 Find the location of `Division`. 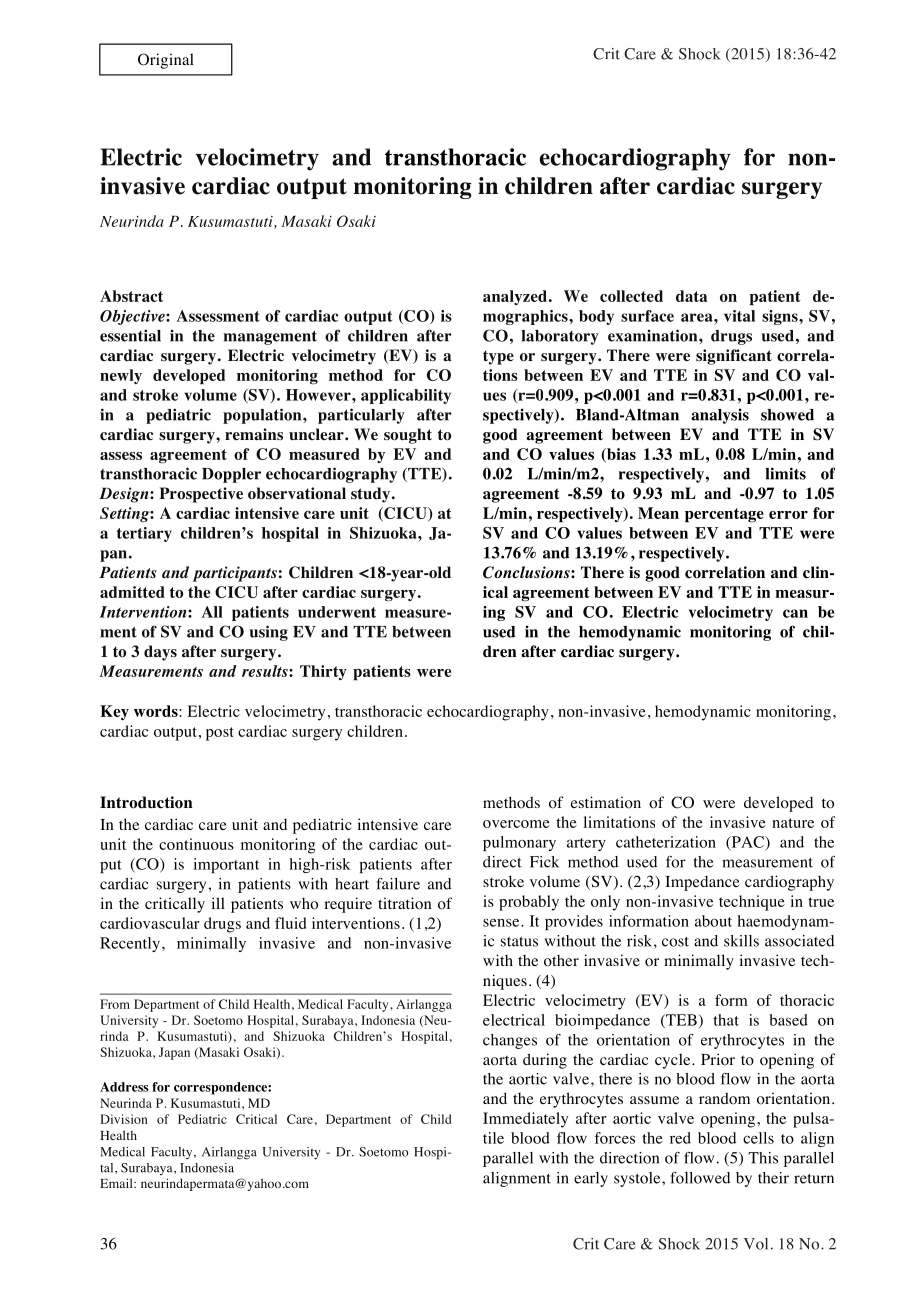

Division is located at coordinates (123, 1119).
